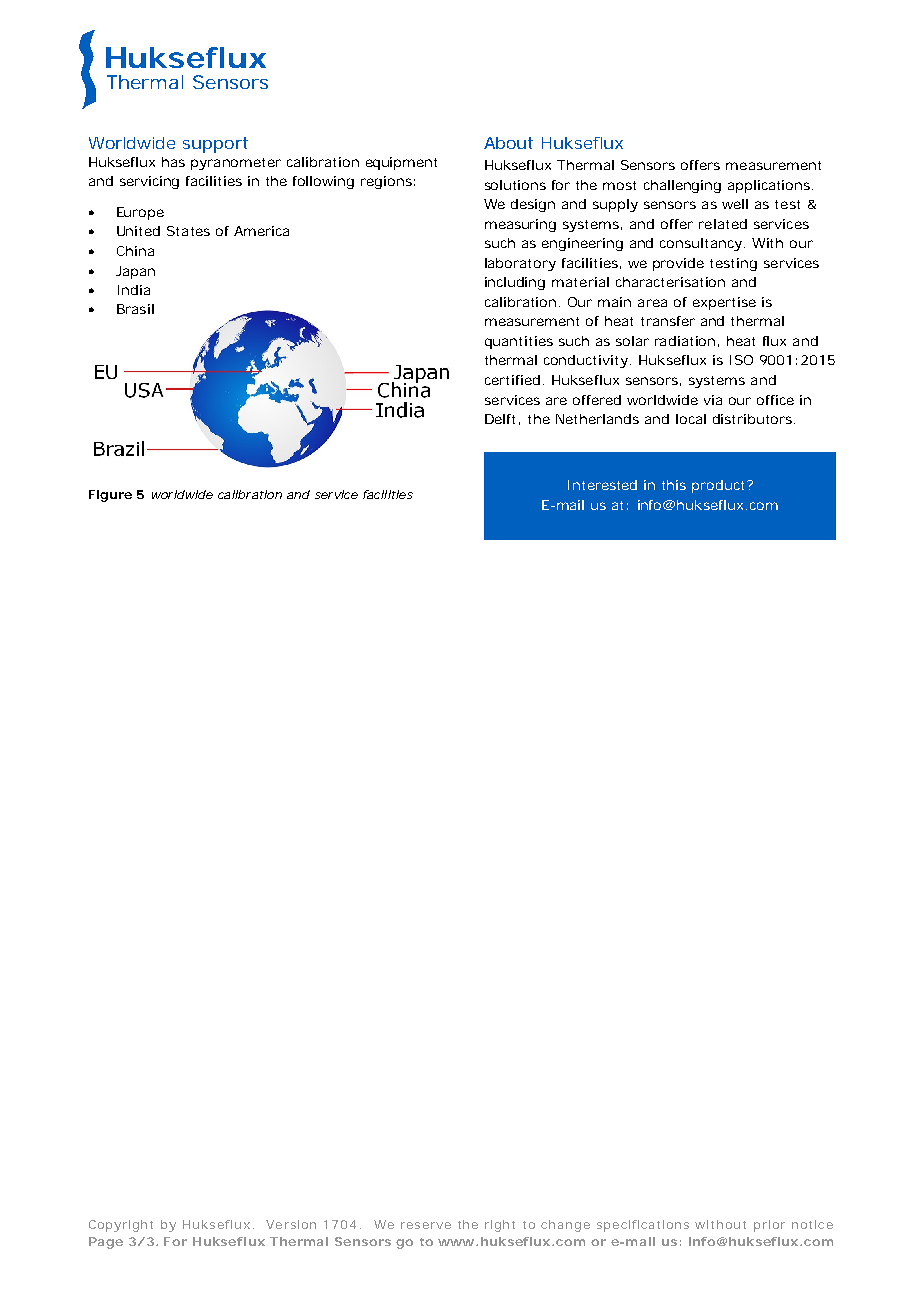 Image resolution: width=924 pixels, height=1308 pixels. Describe the element at coordinates (735, 204) in the document. I see `well` at that location.
